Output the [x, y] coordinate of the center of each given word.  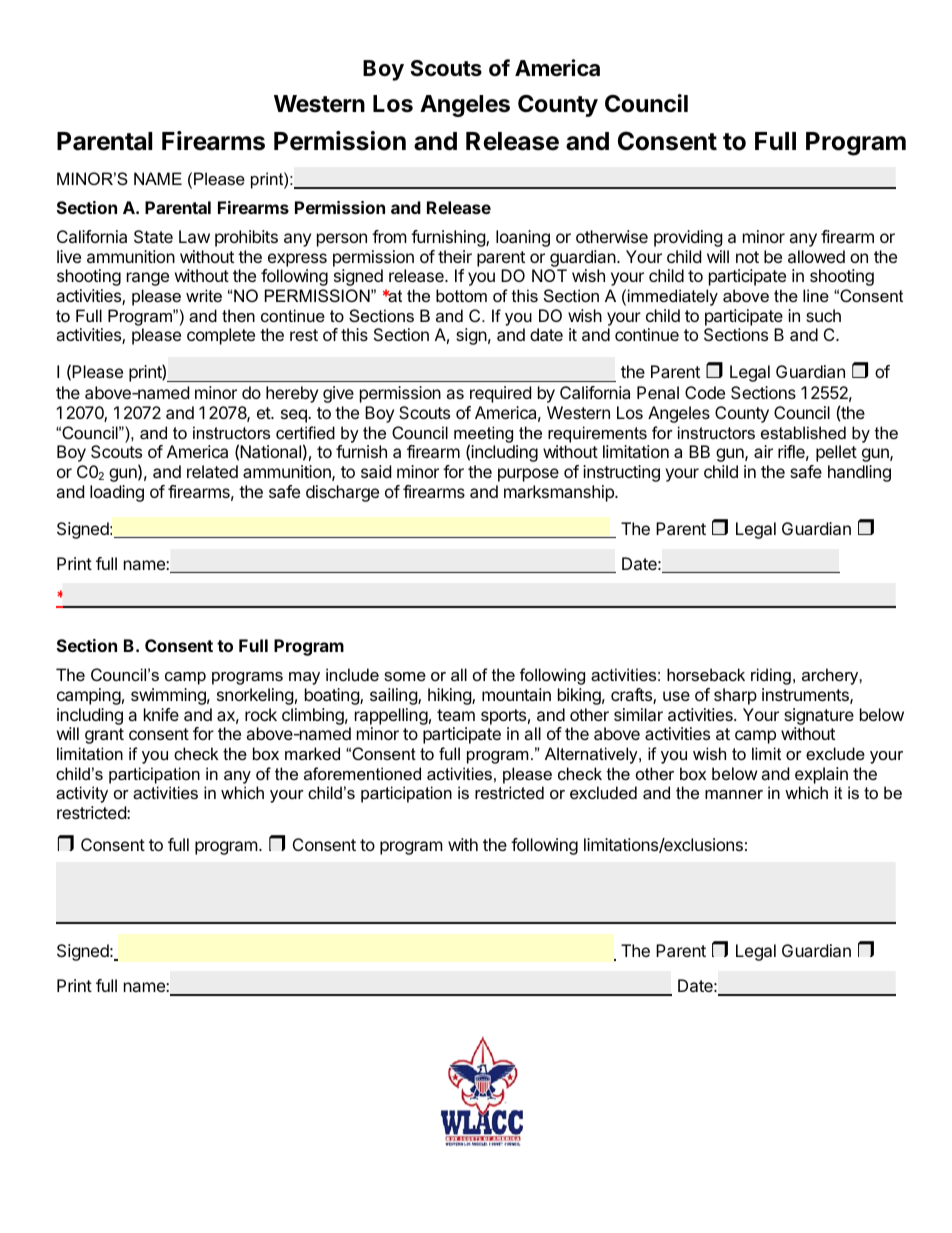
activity [82, 794]
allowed [816, 256]
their [455, 256]
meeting [483, 435]
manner [734, 794]
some [405, 676]
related [212, 471]
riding [771, 676]
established [803, 432]
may [304, 678]
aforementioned [362, 773]
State [153, 236]
